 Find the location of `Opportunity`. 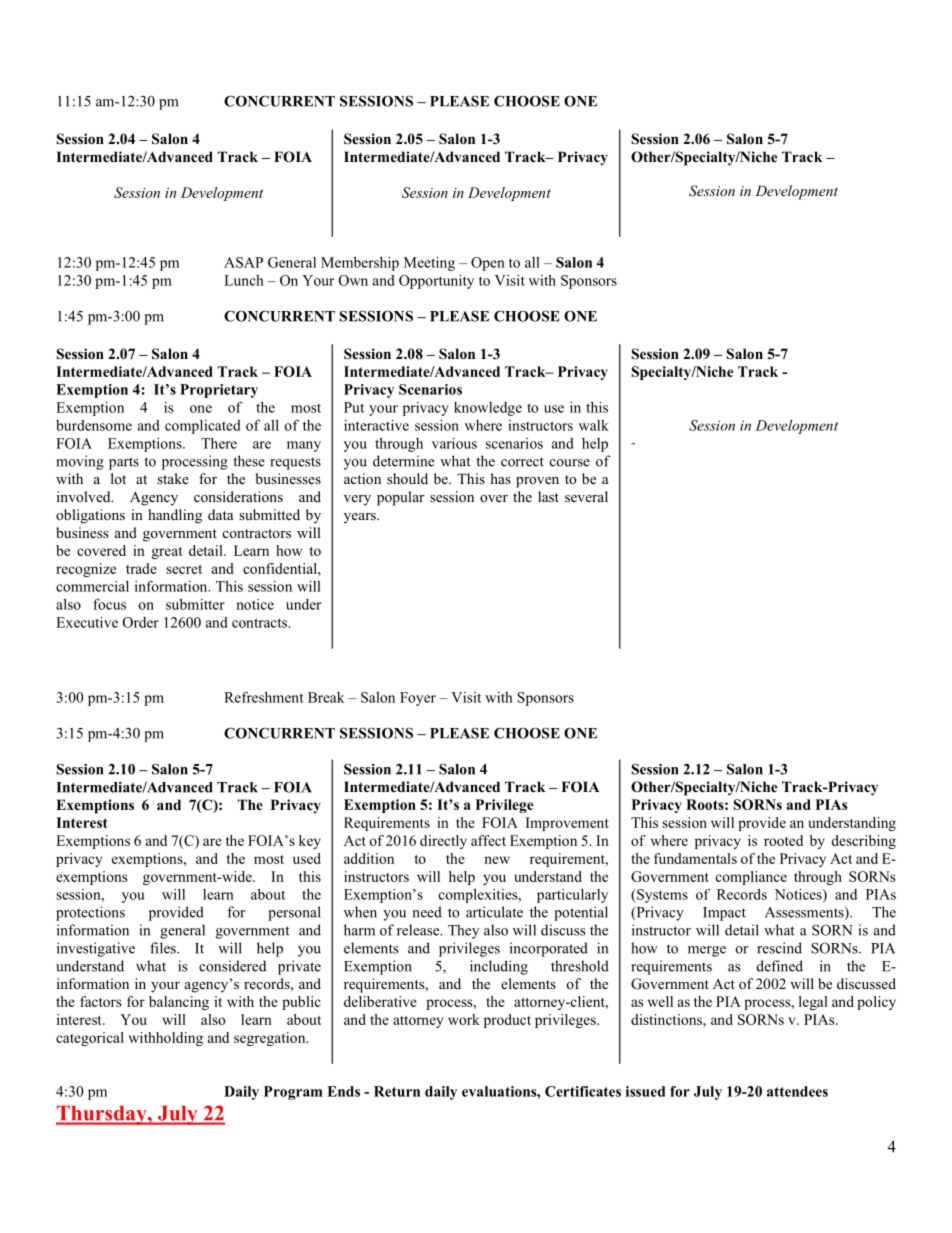

Opportunity is located at coordinates (436, 282).
